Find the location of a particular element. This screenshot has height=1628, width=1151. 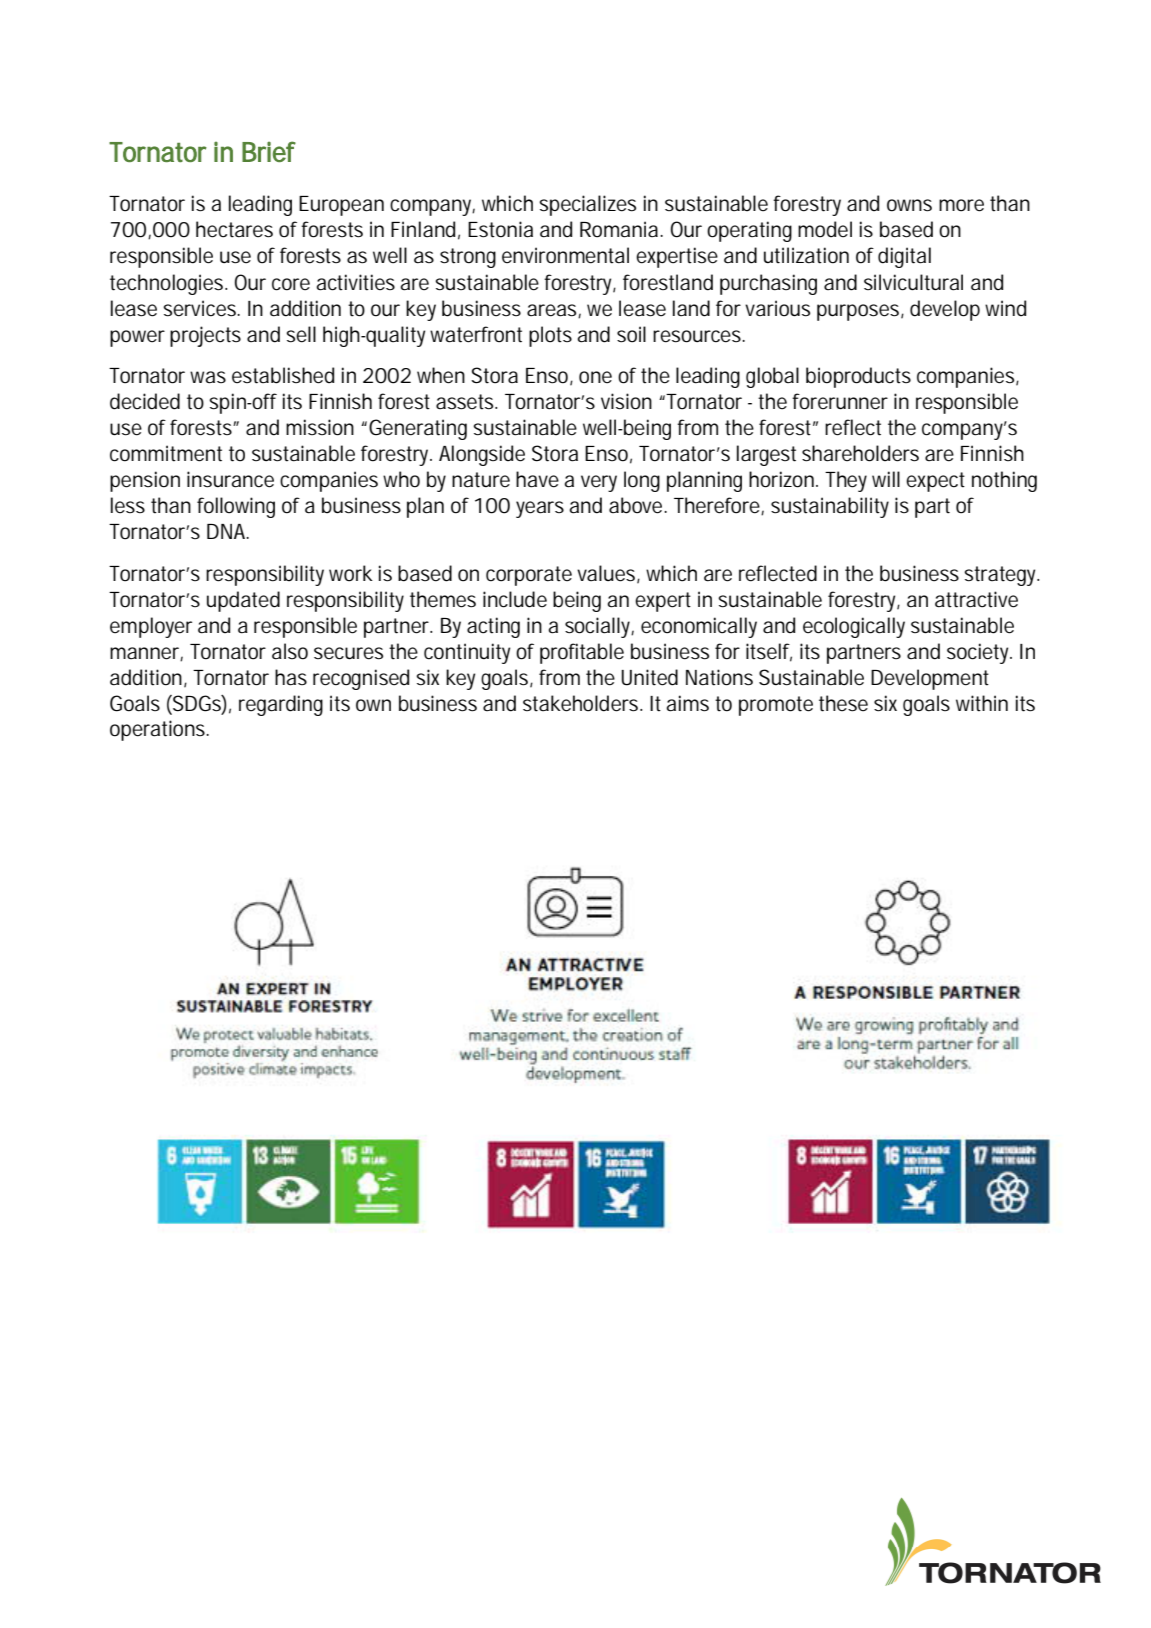

these is located at coordinates (843, 703).
